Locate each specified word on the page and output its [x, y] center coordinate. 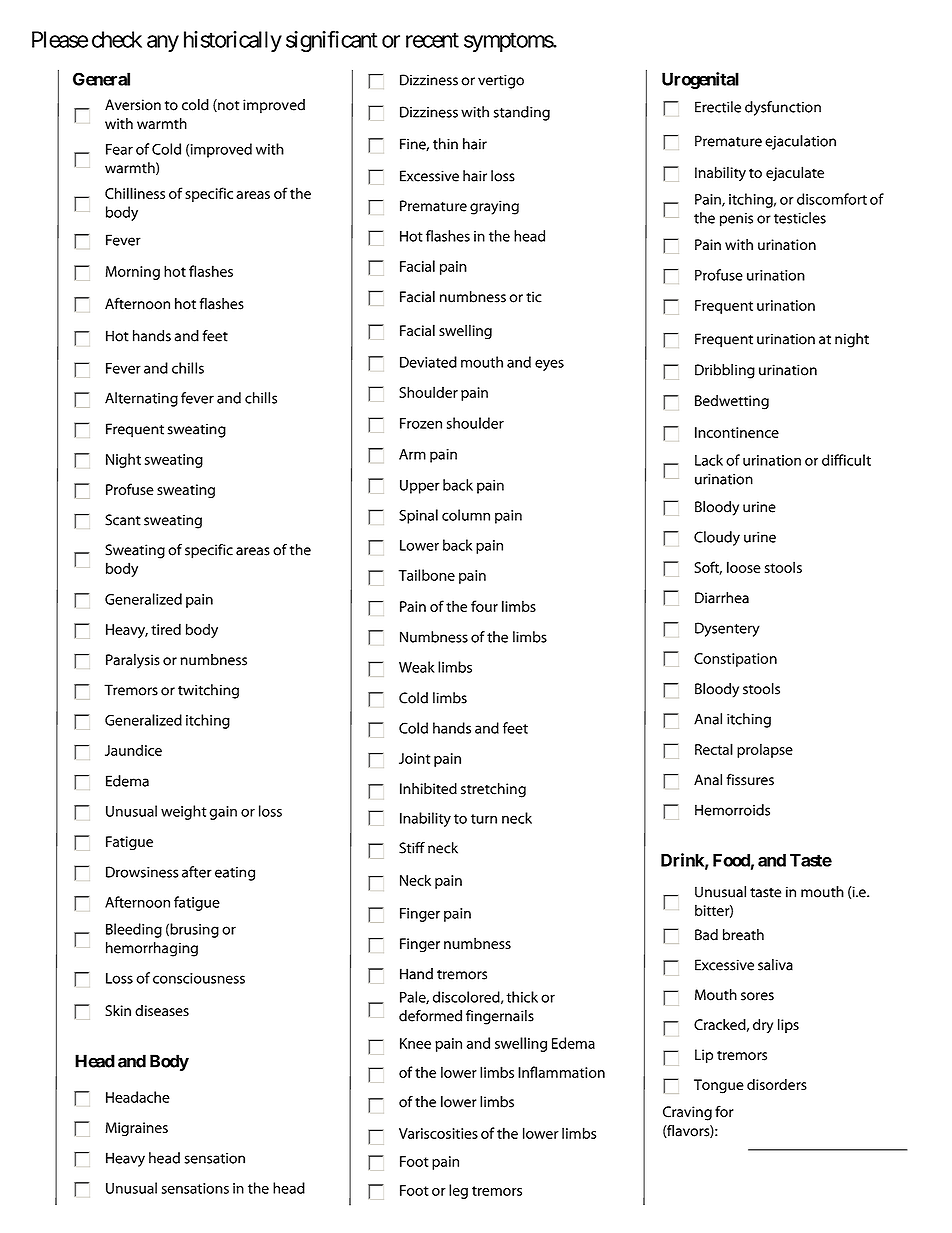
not [227, 105]
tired [166, 629]
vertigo [501, 81]
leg [458, 1191]
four [484, 606]
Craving [687, 1113]
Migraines [137, 1129]
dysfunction [783, 108]
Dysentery [727, 629]
